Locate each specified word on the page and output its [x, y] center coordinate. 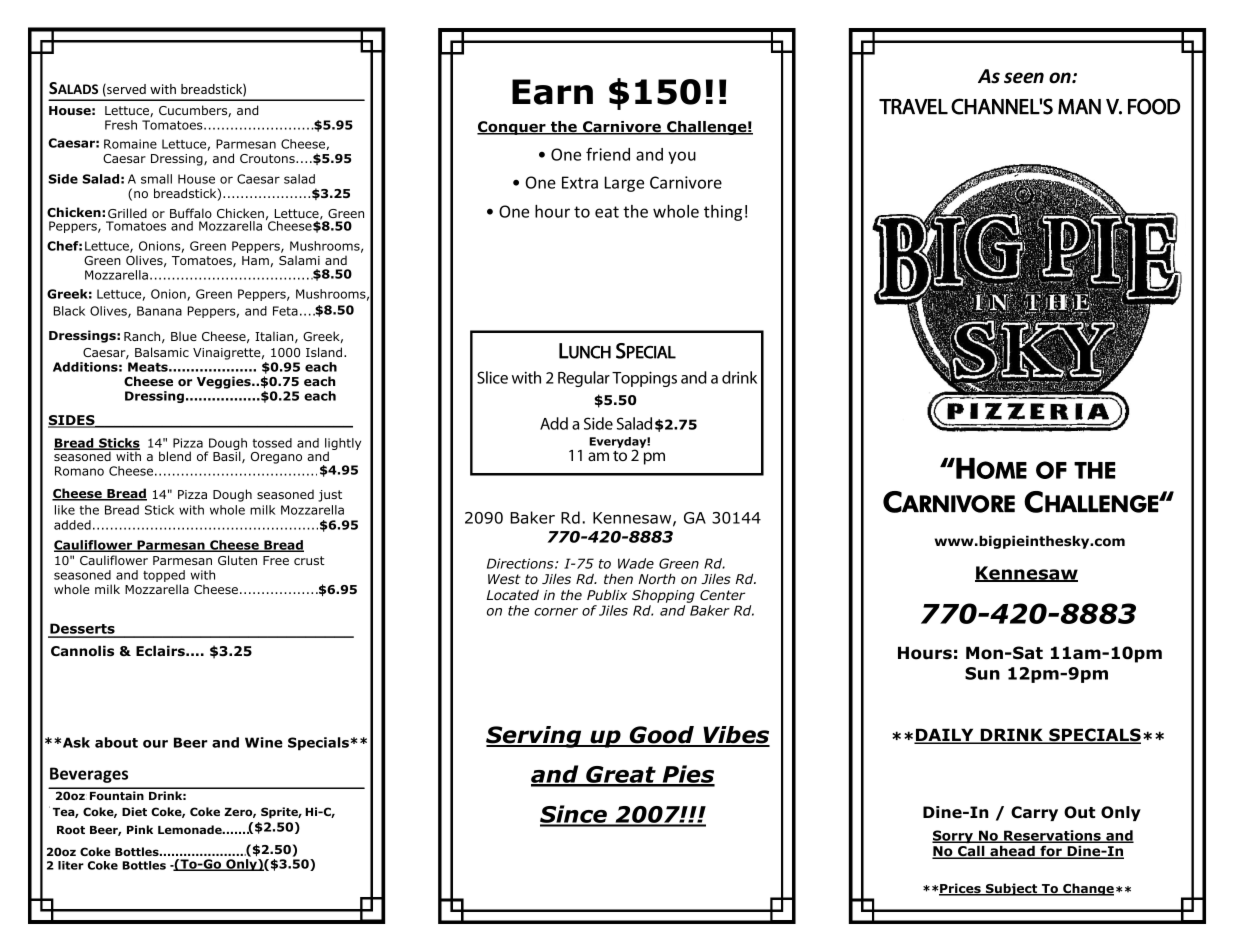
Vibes [735, 736]
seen [1024, 78]
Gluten [237, 560]
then [618, 579]
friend [608, 154]
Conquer [512, 128]
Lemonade [191, 829]
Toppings [644, 379]
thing [723, 213]
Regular [584, 379]
